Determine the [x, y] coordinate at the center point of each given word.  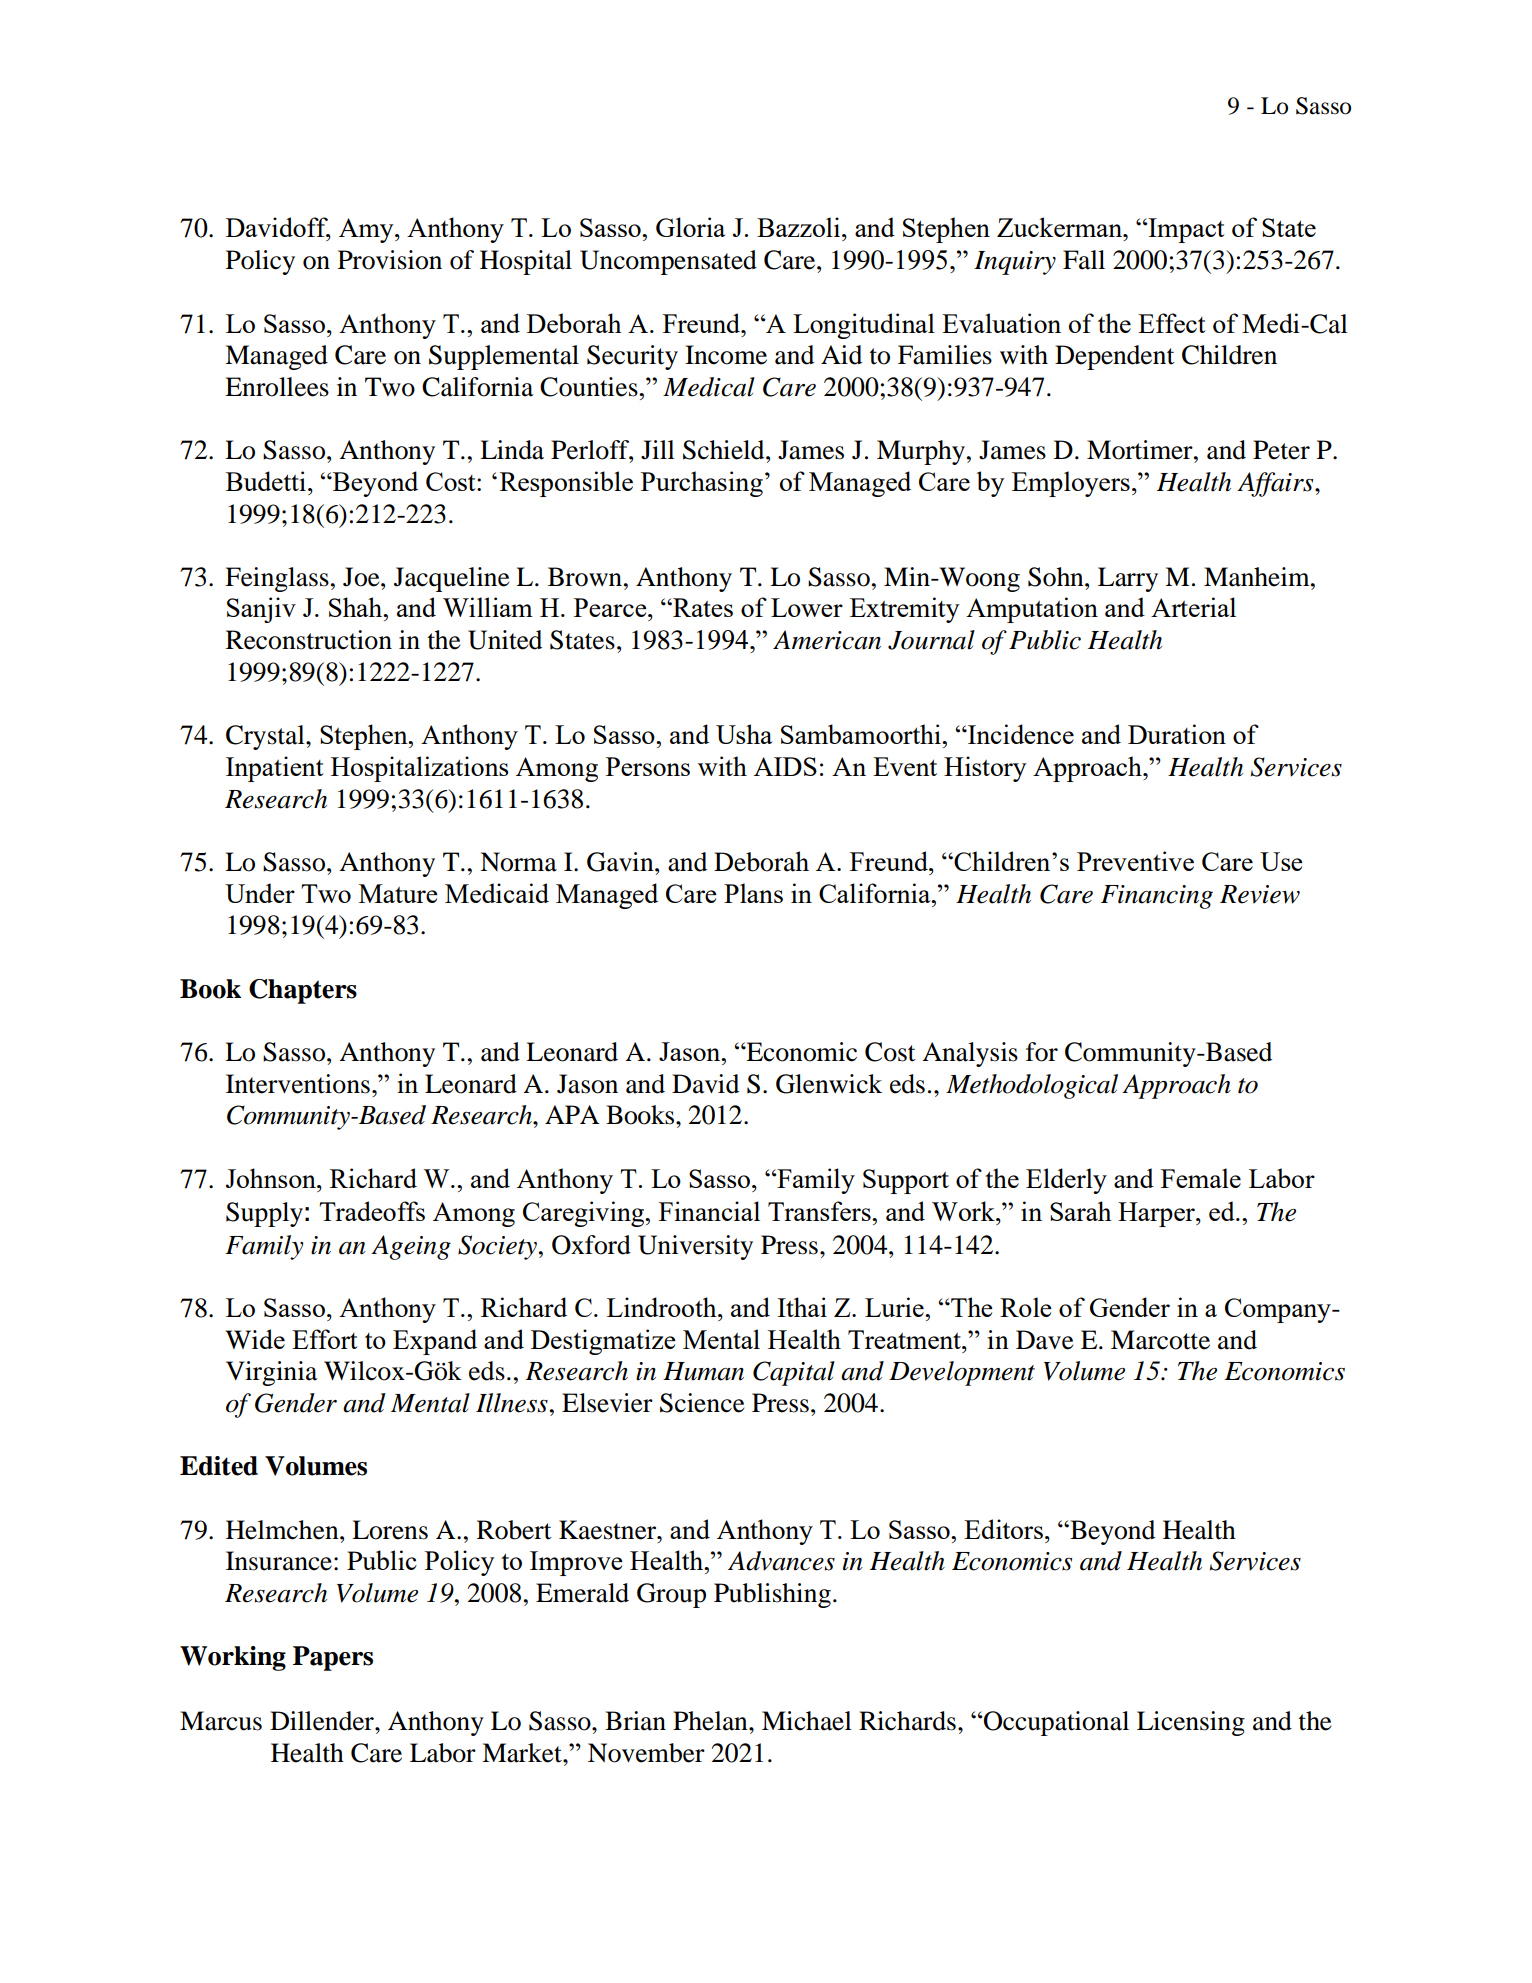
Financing [1157, 897]
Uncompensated [668, 262]
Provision [390, 260]
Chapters [303, 991]
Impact [1185, 230]
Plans [753, 893]
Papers [333, 1658]
